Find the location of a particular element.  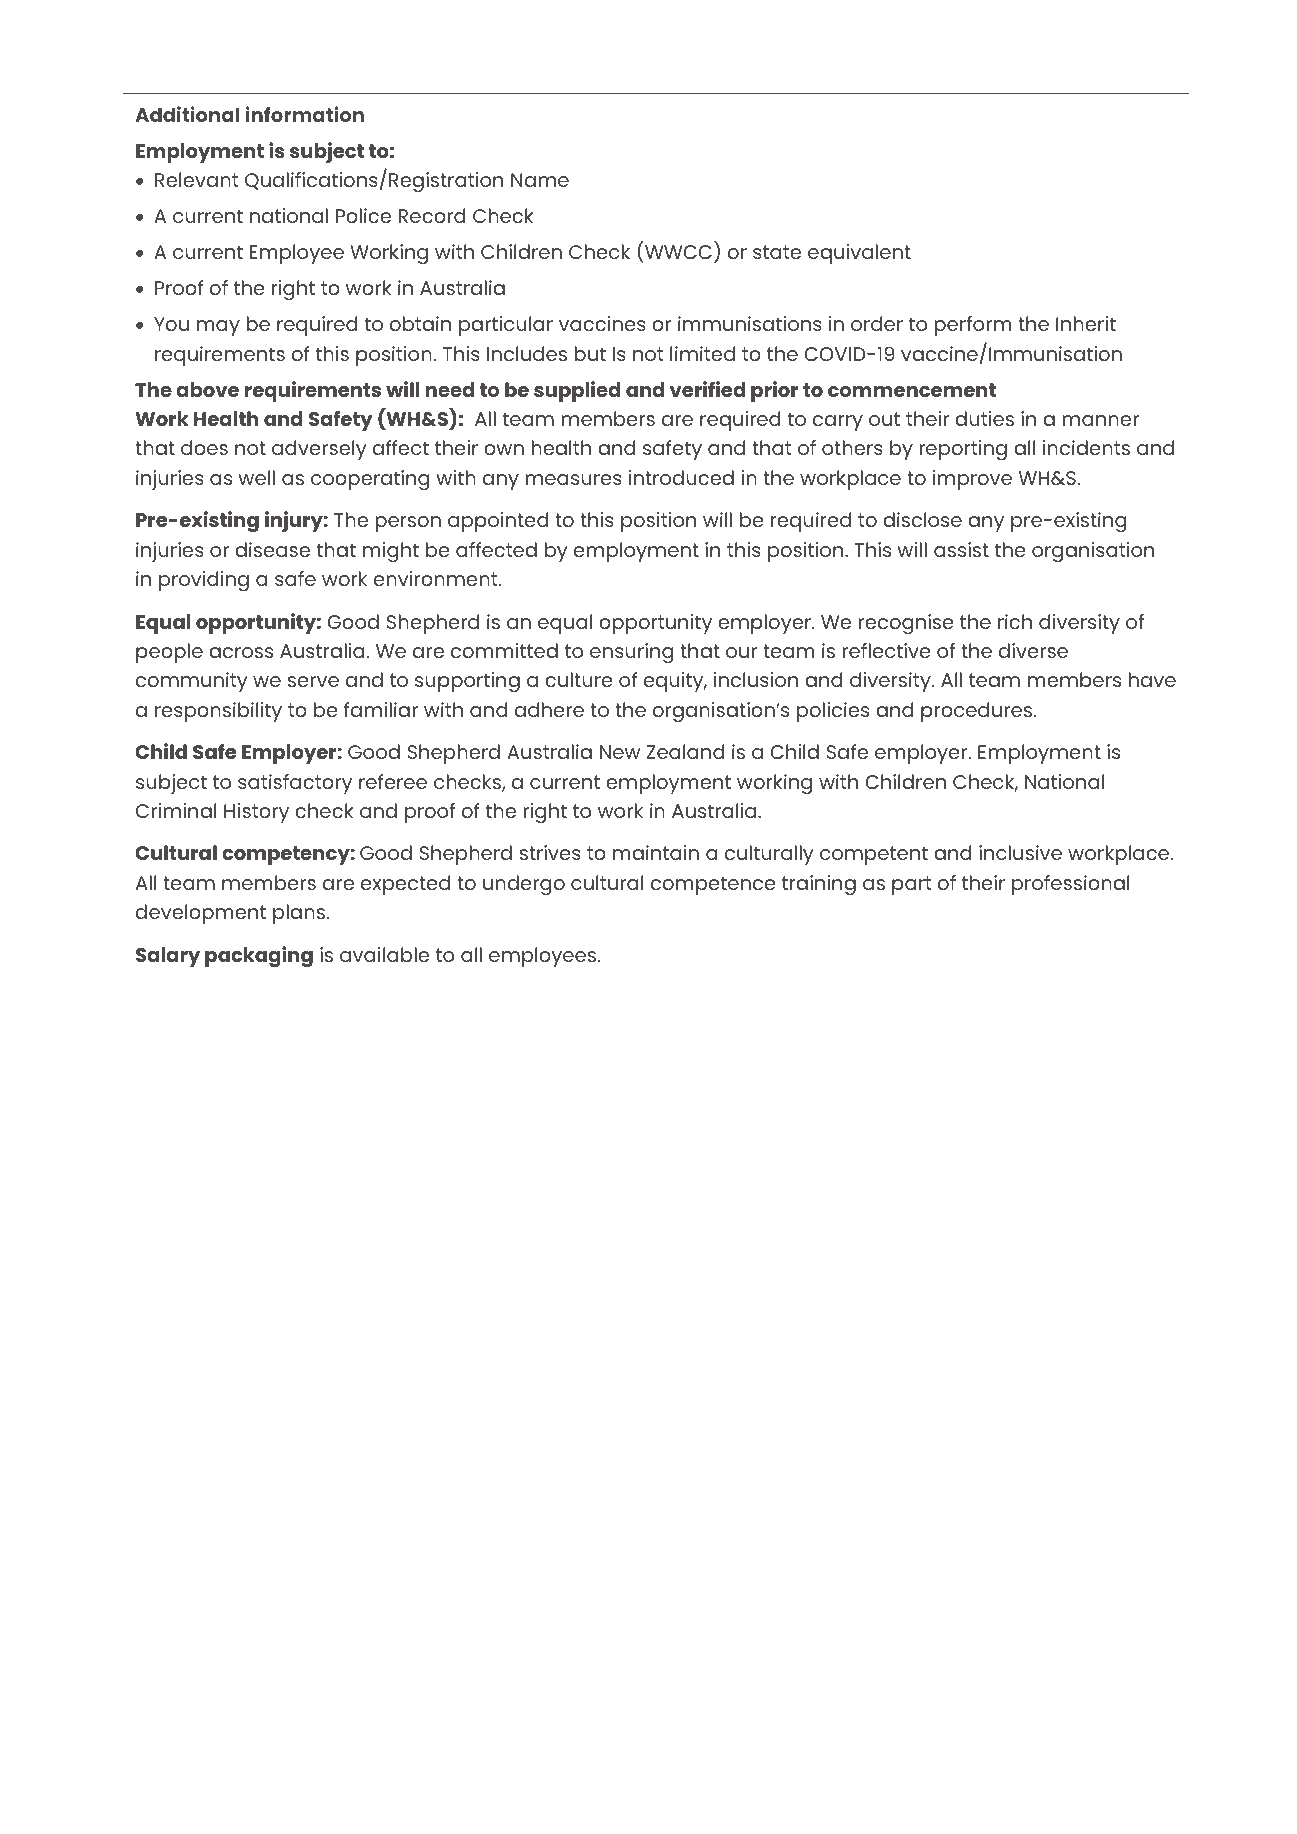

across is located at coordinates (241, 652).
